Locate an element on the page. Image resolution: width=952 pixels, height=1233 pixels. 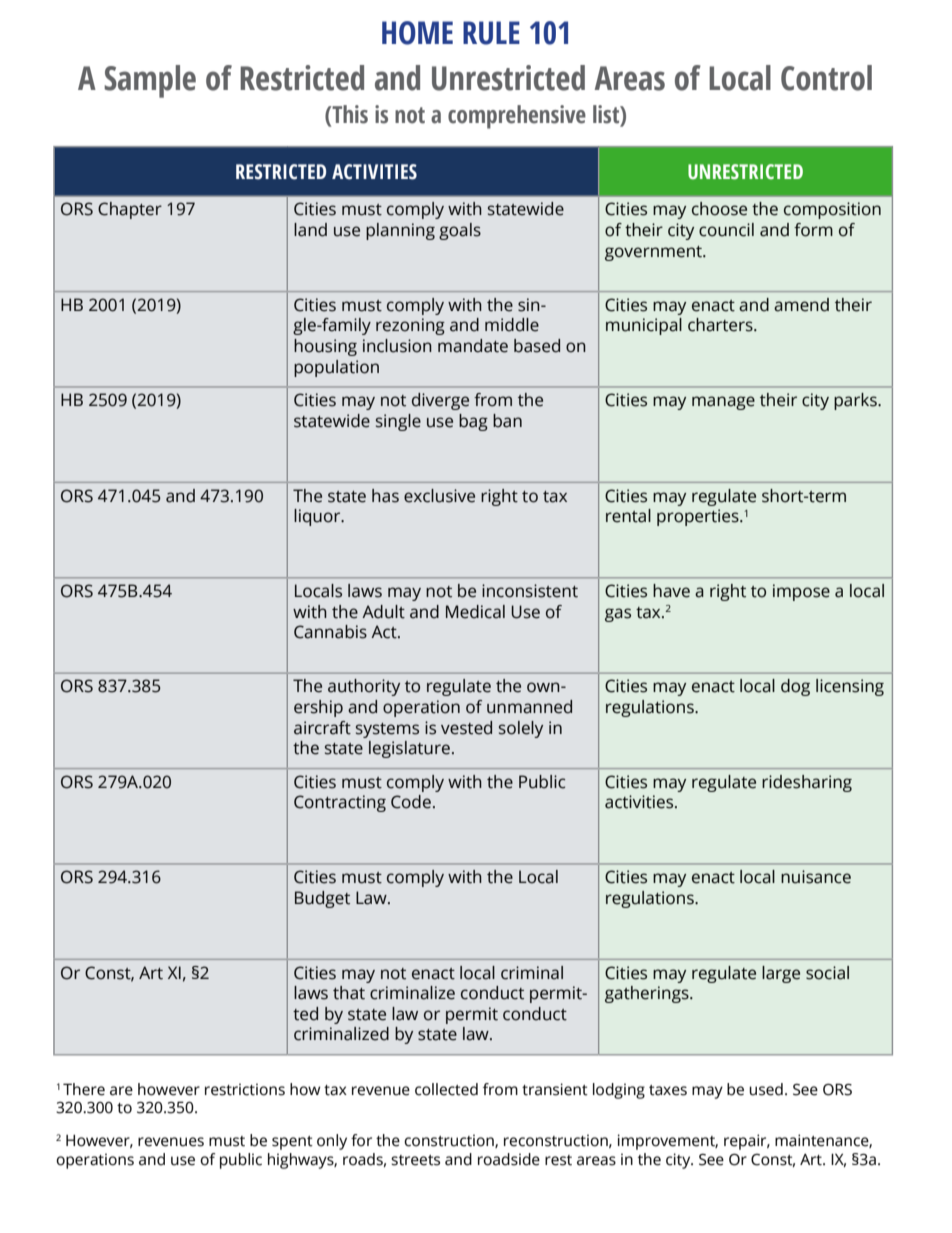
Control is located at coordinates (826, 78).
